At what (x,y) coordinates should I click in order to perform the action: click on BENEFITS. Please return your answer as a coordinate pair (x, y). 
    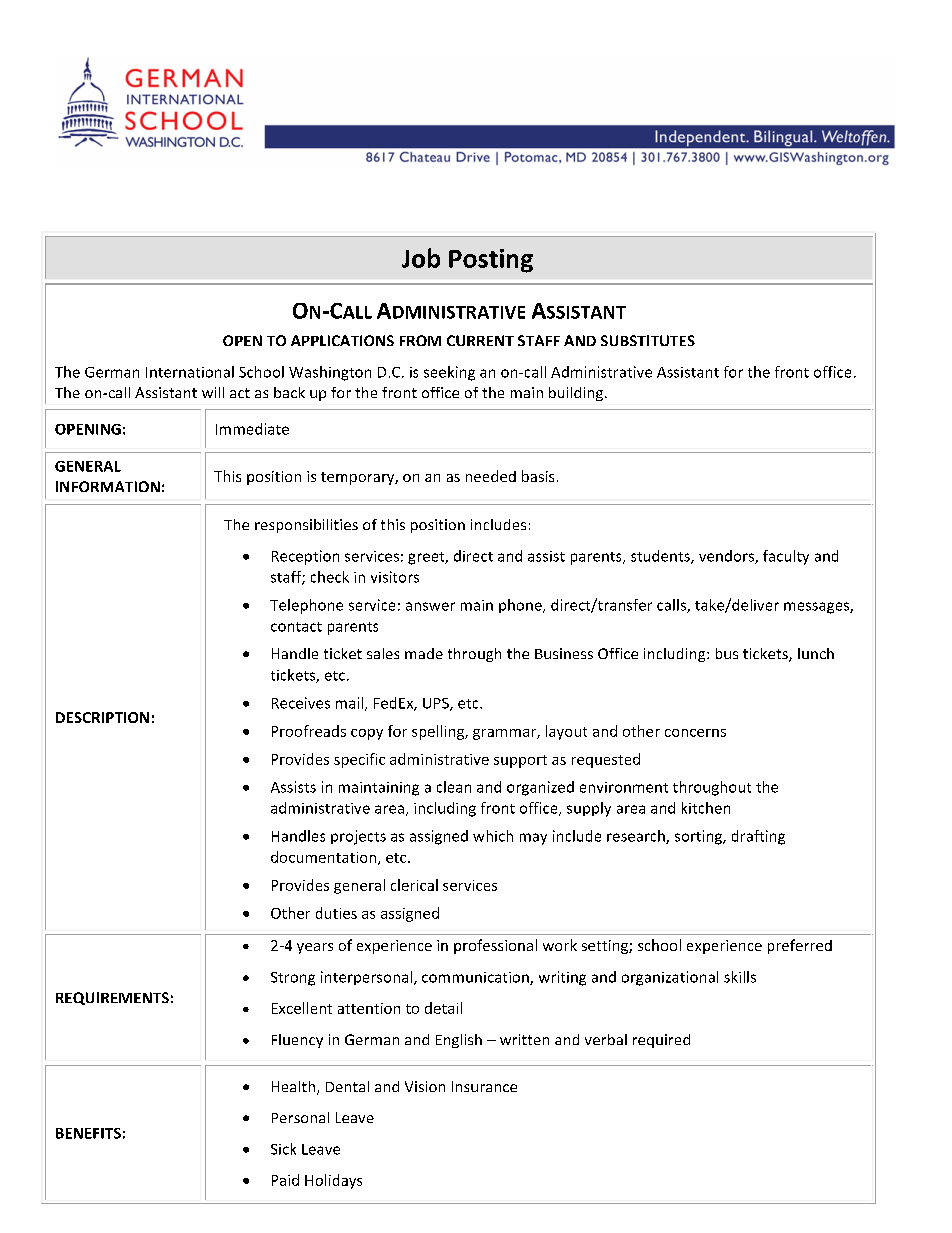
    Looking at the image, I should click on (88, 1133).
